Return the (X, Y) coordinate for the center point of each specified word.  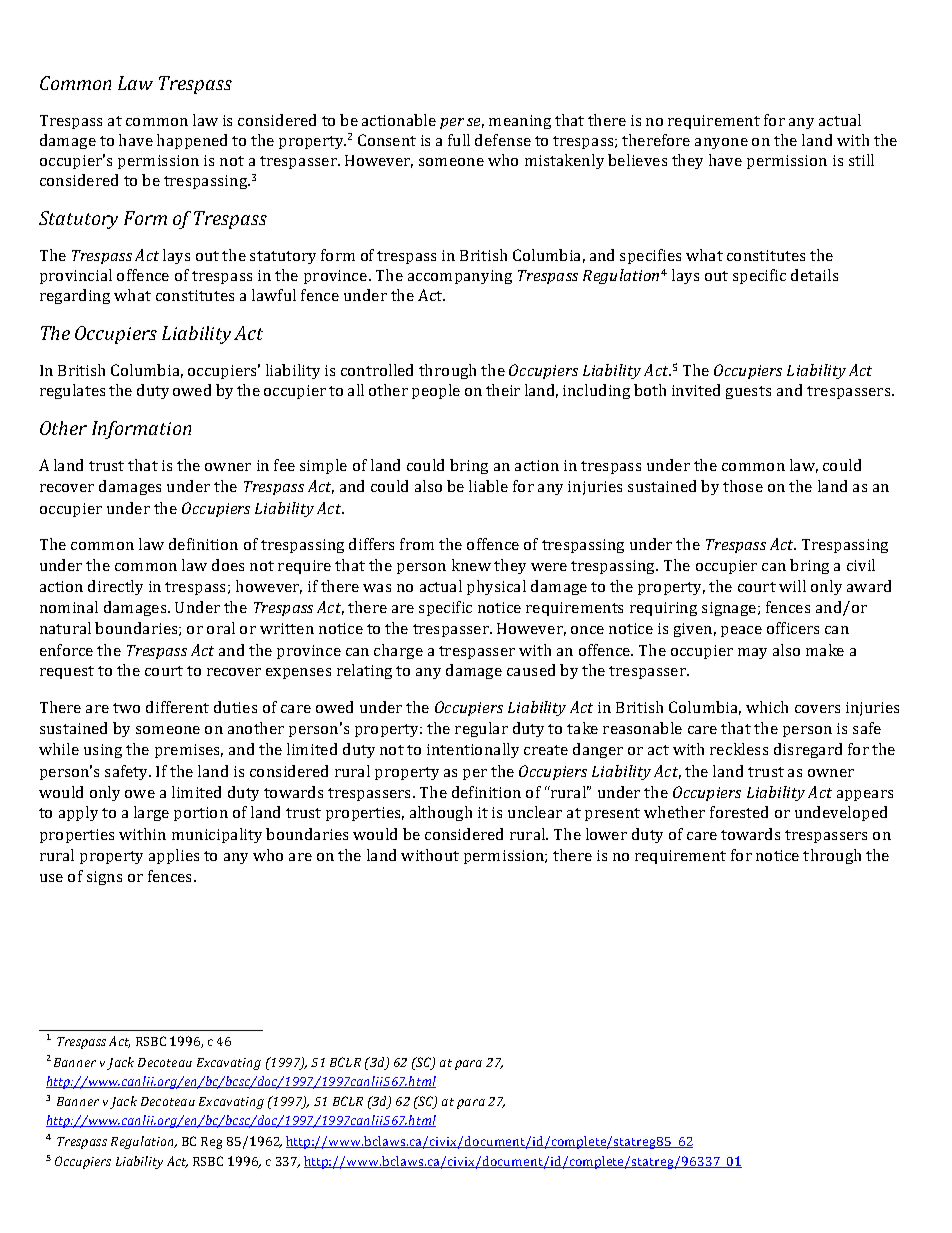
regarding (75, 296)
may (752, 653)
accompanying (460, 277)
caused (531, 670)
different (177, 707)
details (814, 275)
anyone (721, 143)
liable (488, 486)
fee (284, 465)
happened (192, 141)
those (743, 486)
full (459, 140)
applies (174, 856)
